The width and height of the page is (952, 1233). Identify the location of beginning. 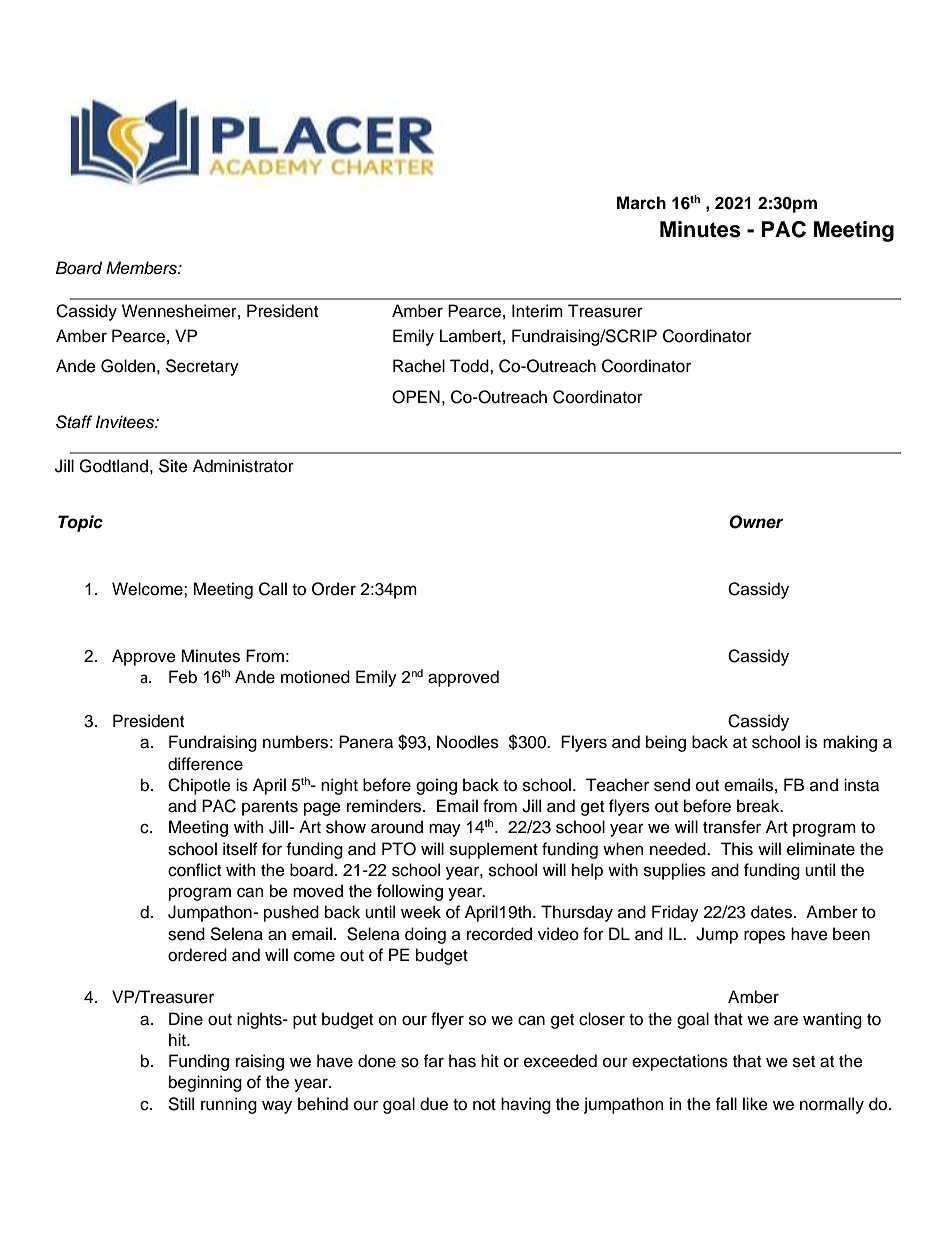
(205, 1083).
